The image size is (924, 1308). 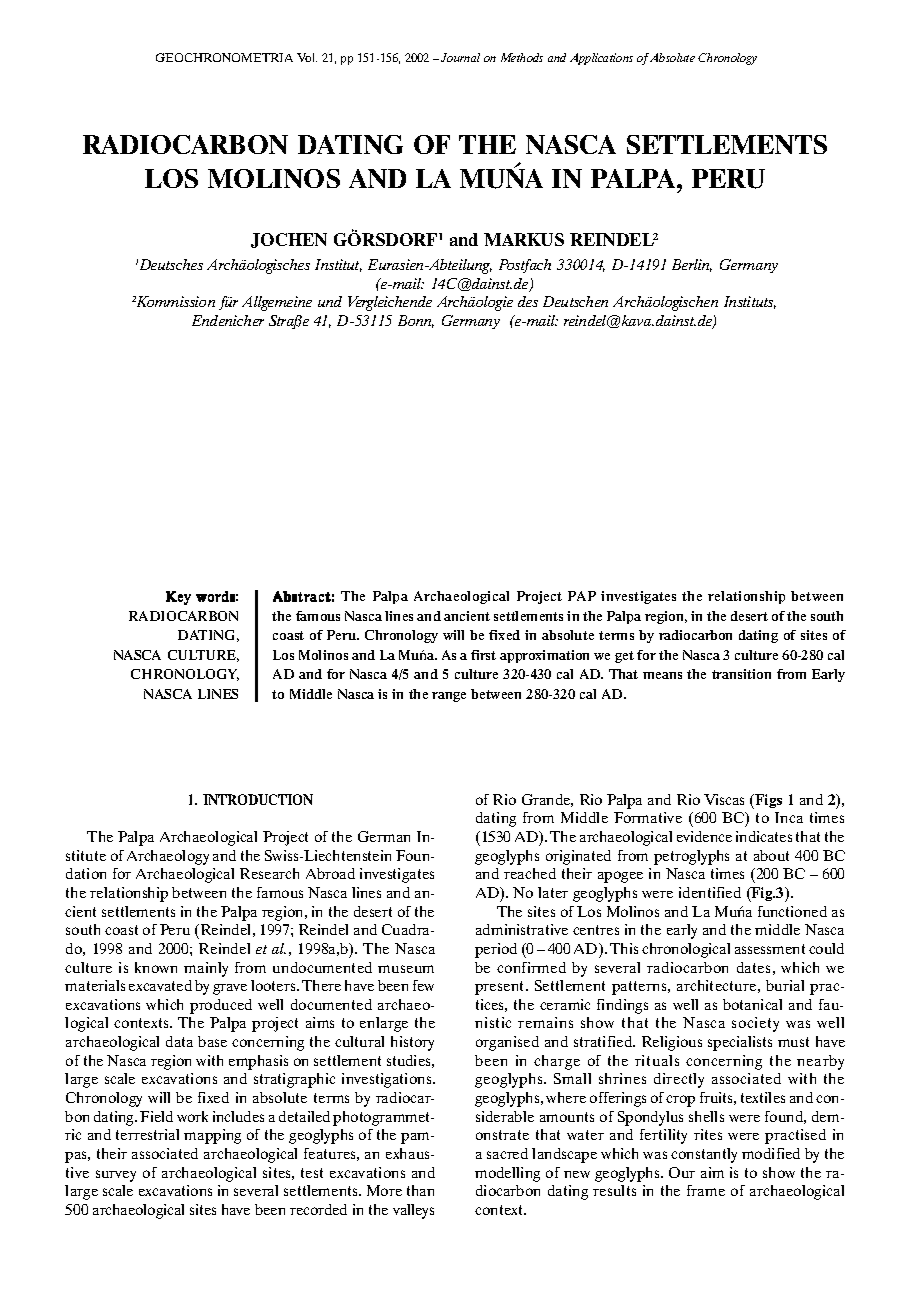 What do you see at coordinates (212, 1136) in the screenshot?
I see `mapping` at bounding box center [212, 1136].
